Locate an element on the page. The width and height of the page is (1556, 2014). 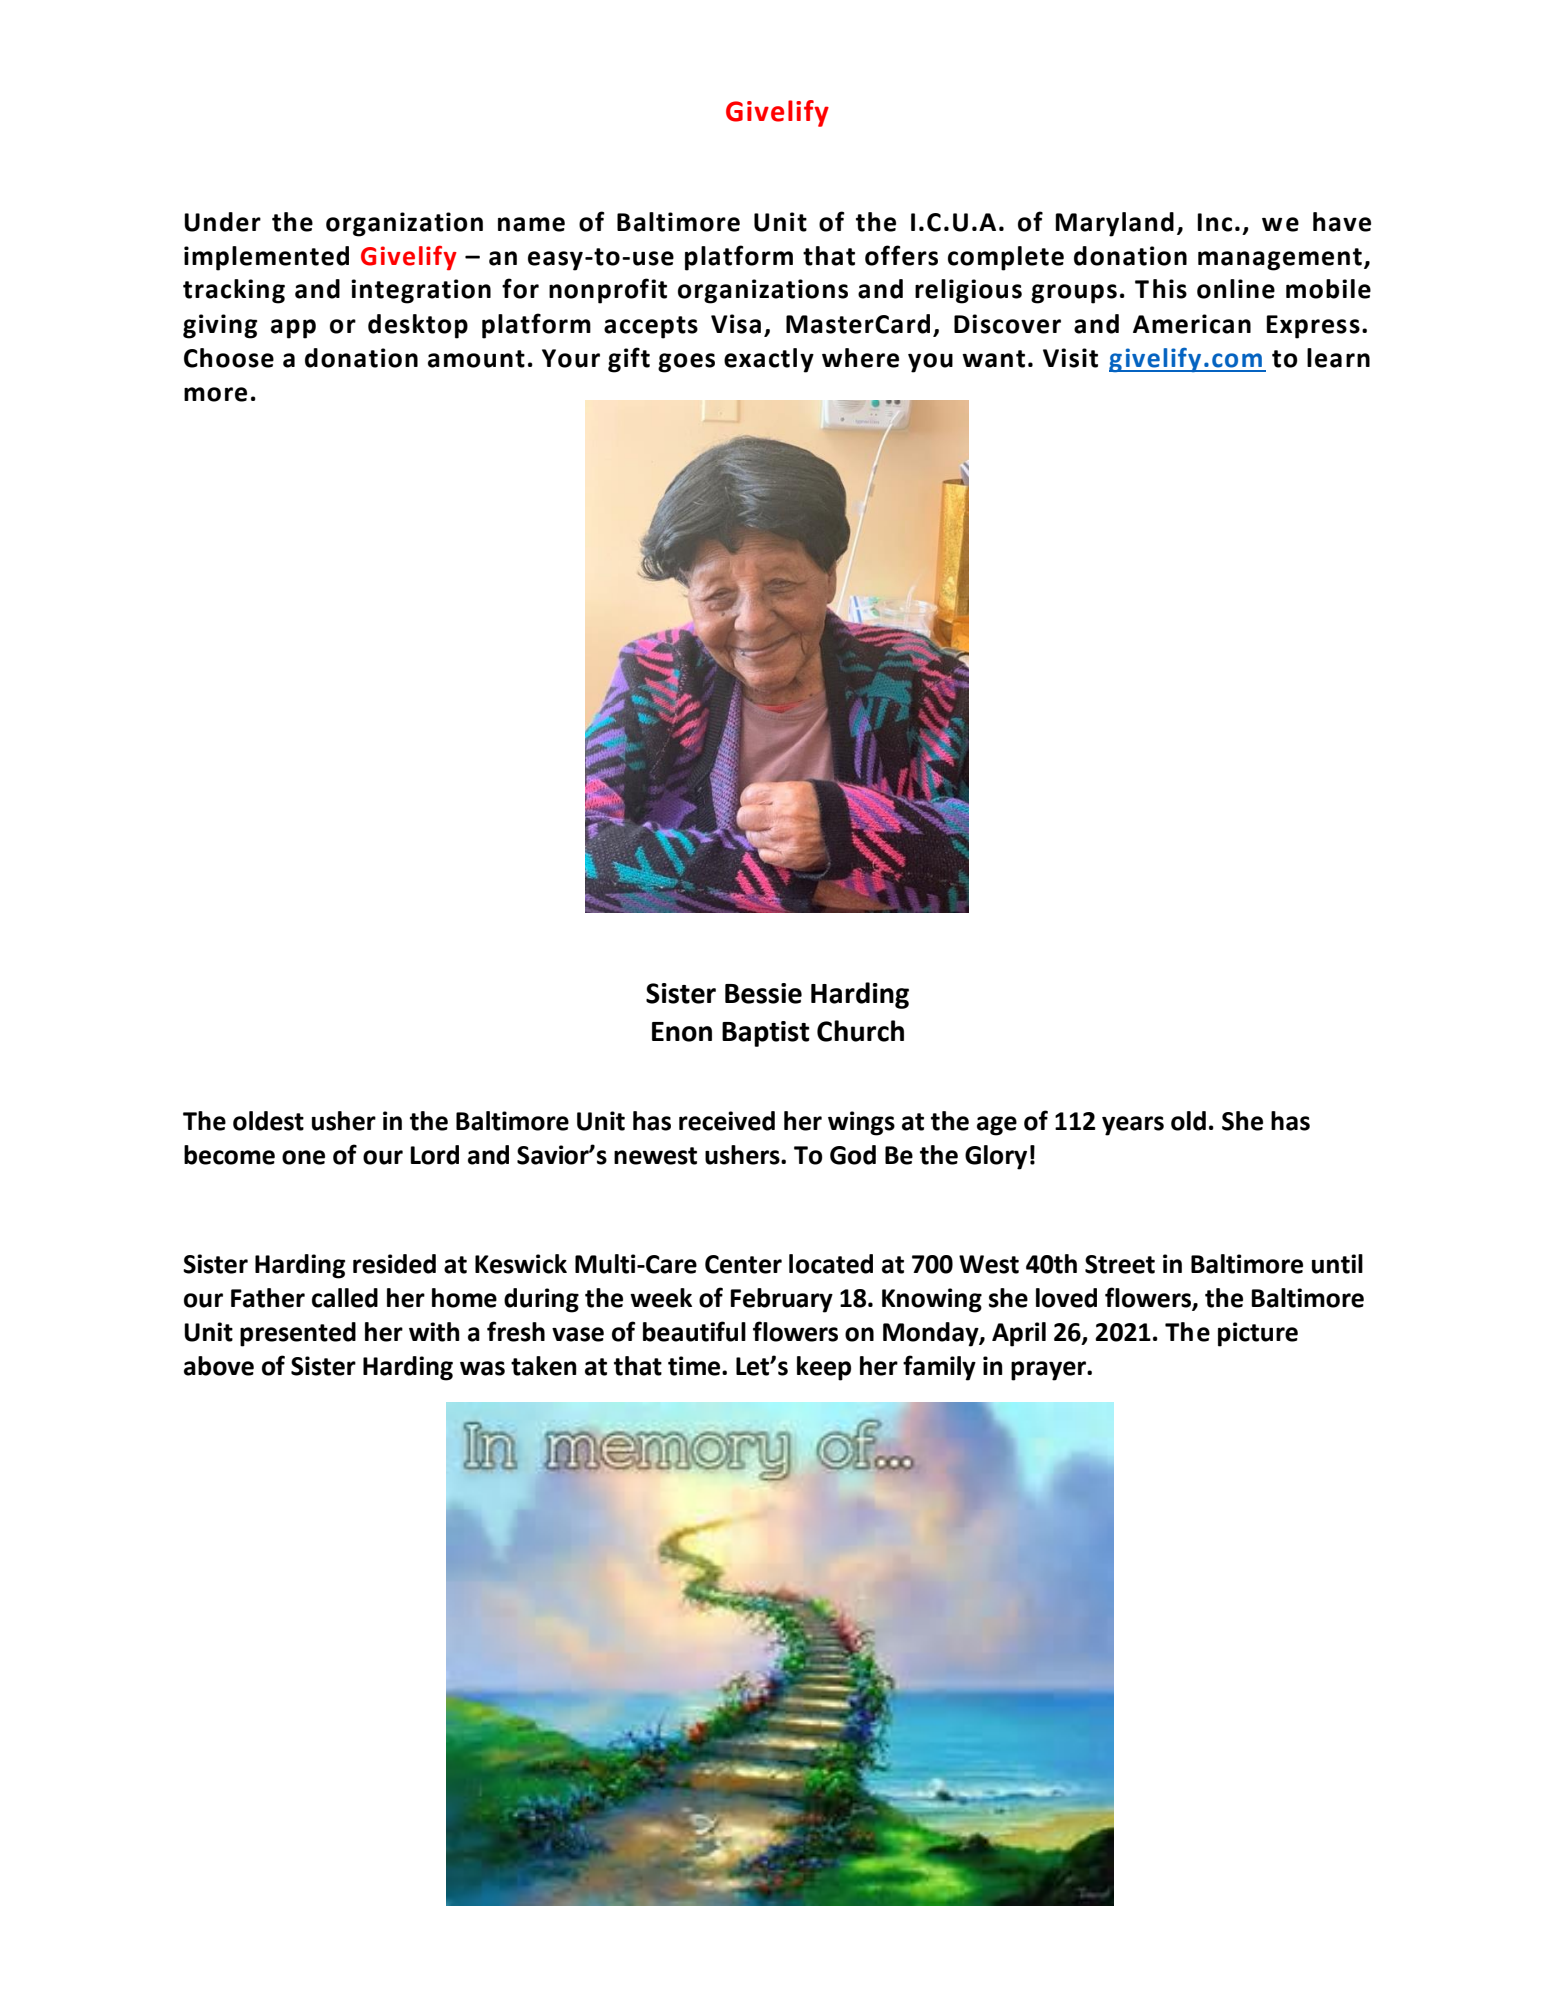
February is located at coordinates (782, 1300).
